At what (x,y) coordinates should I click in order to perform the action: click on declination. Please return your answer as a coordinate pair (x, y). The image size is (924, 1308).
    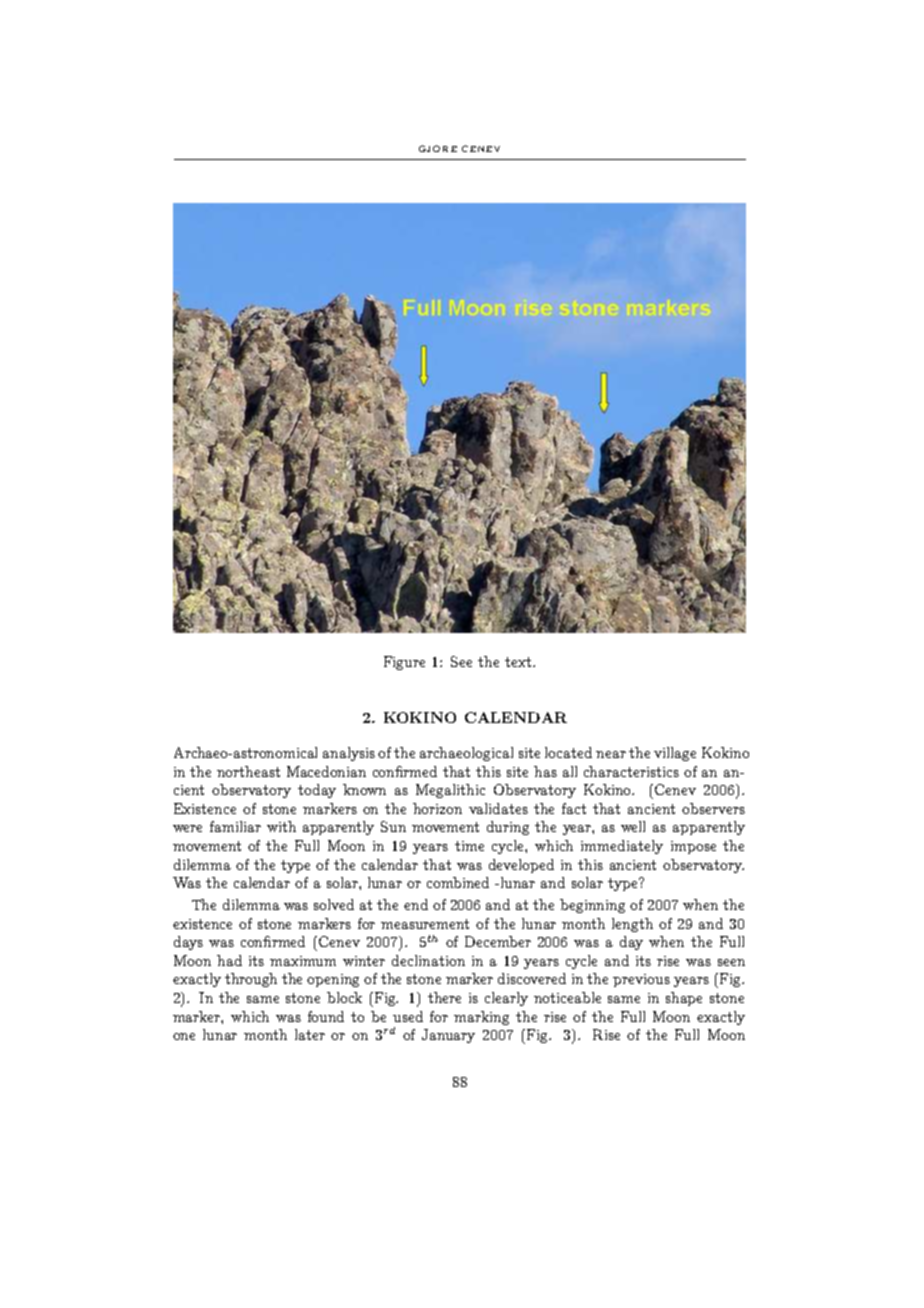
    Looking at the image, I should click on (428, 960).
